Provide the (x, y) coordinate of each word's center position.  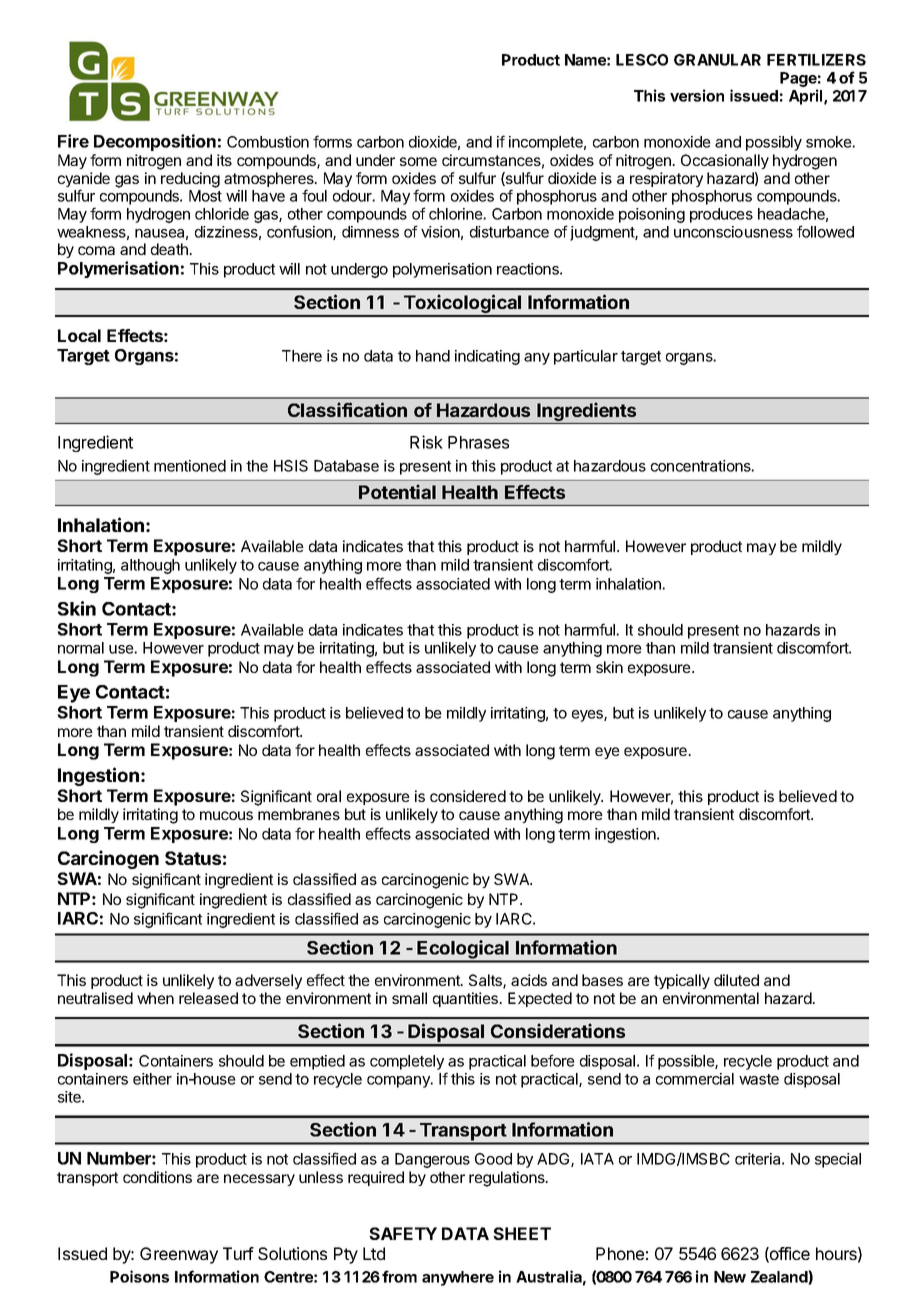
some (418, 161)
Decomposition (155, 142)
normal (81, 648)
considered (468, 796)
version (697, 95)
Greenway (179, 1255)
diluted (736, 980)
